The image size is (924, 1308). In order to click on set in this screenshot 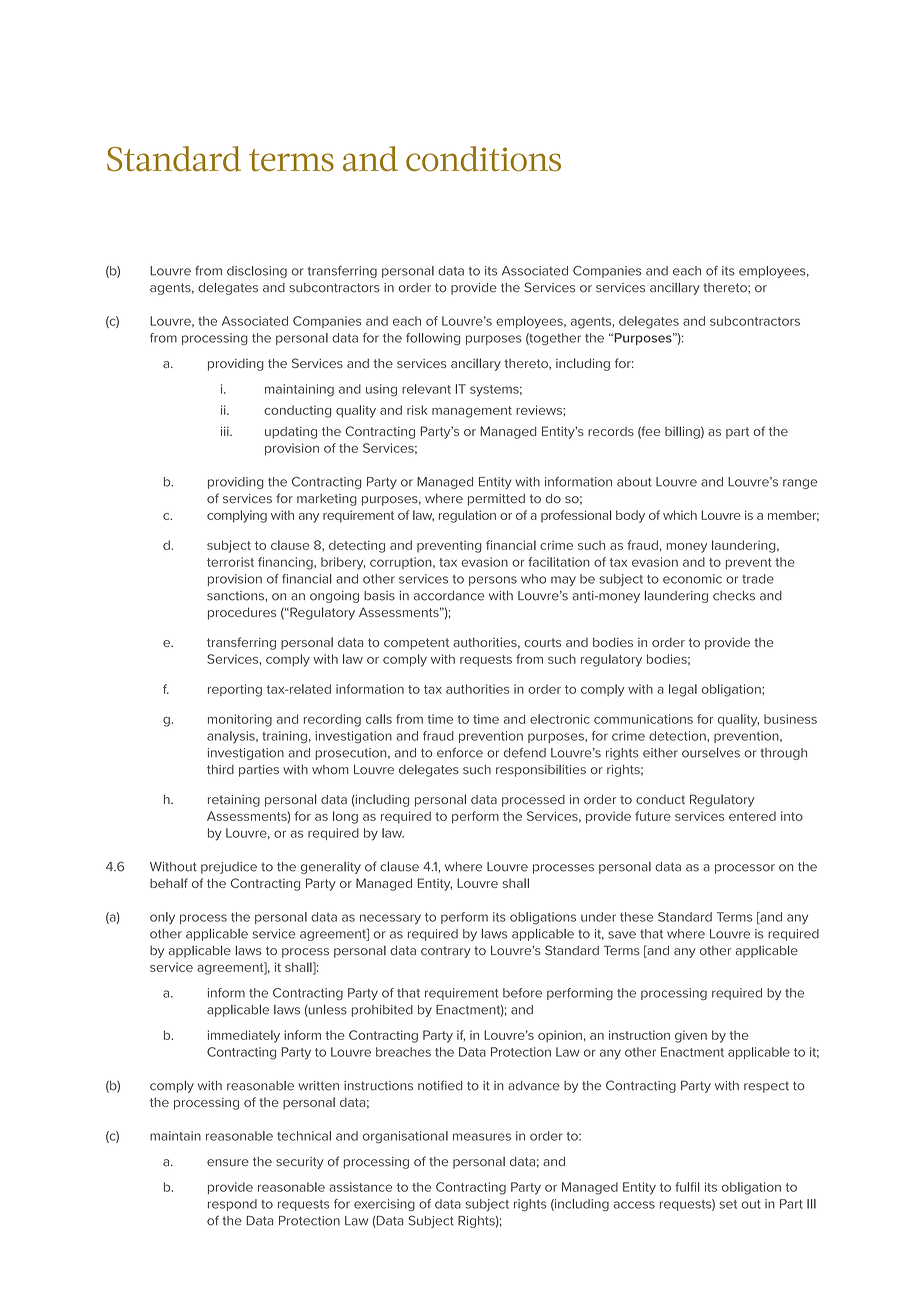, I will do `click(728, 1204)`.
